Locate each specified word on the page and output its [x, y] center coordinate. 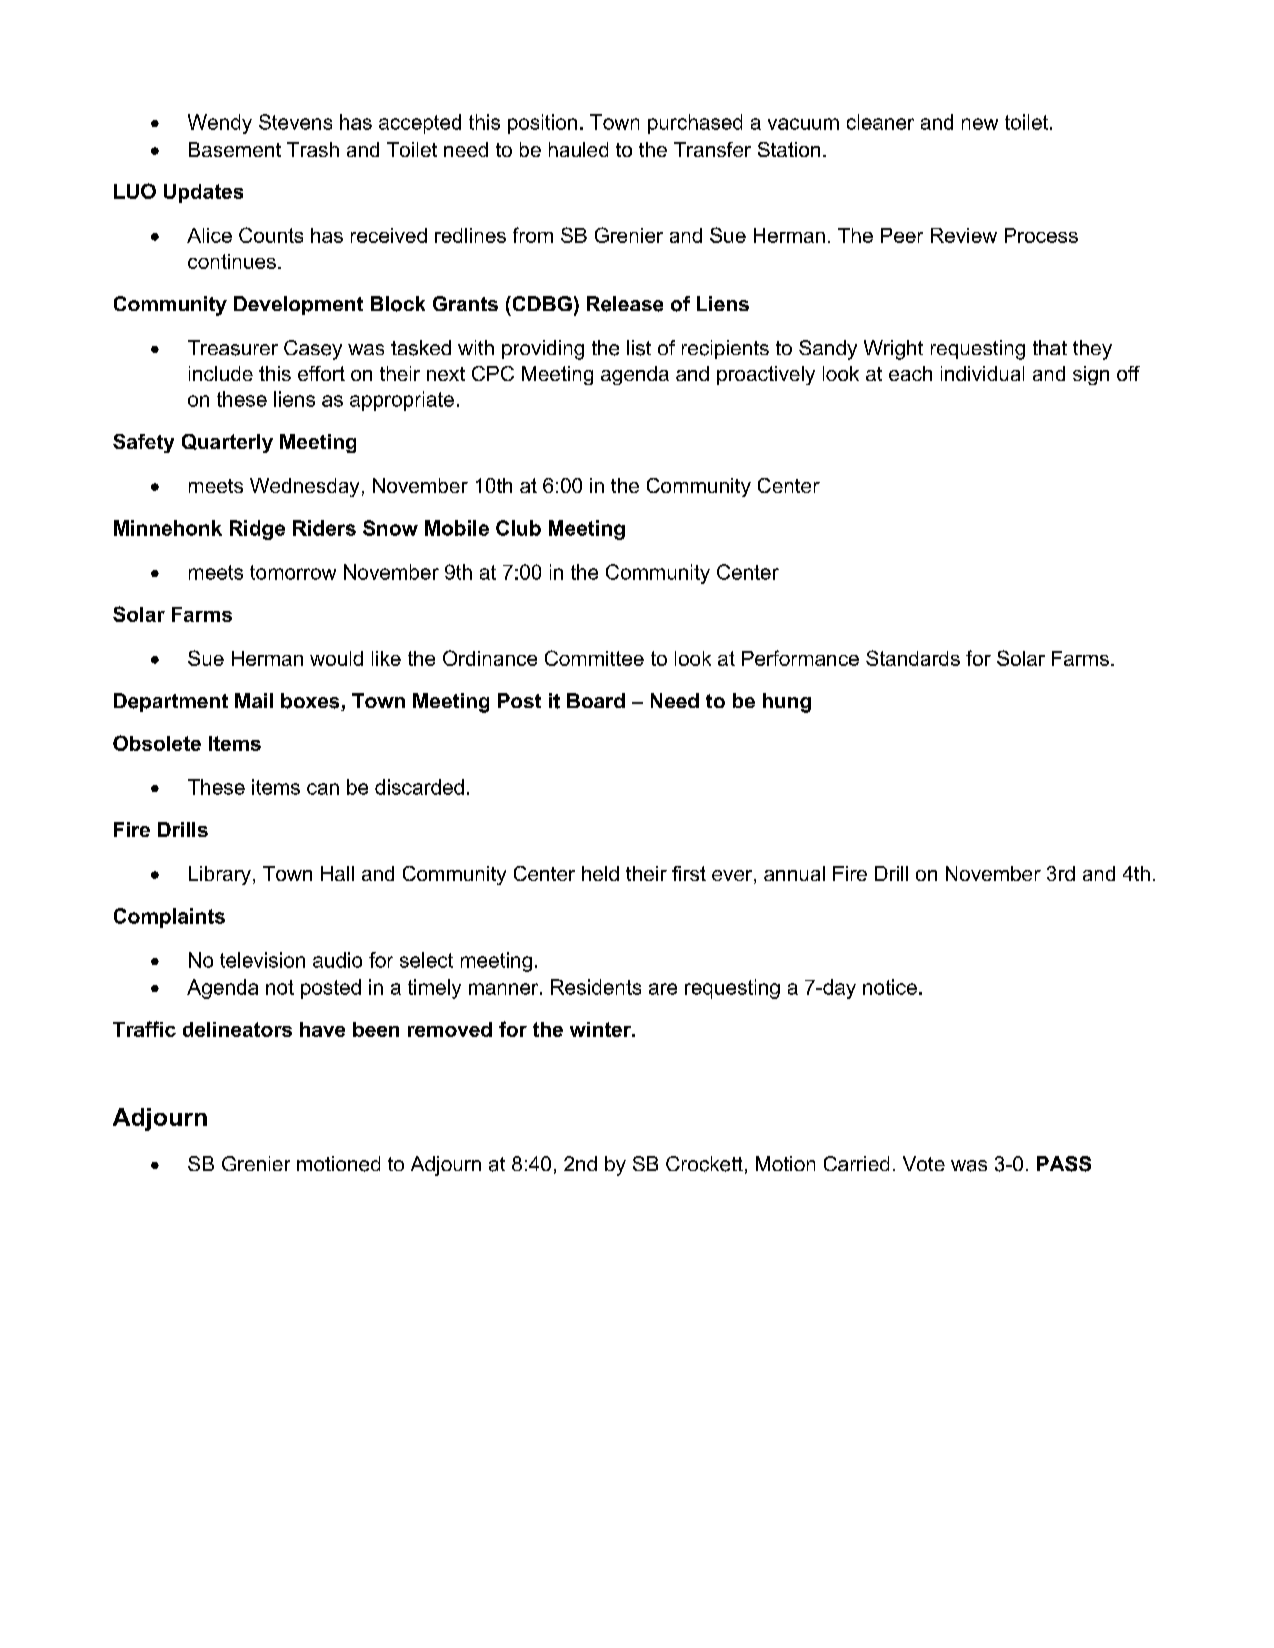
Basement [235, 149]
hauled [578, 149]
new [980, 124]
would [336, 658]
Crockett [704, 1164]
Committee [594, 658]
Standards [913, 658]
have [322, 1029]
